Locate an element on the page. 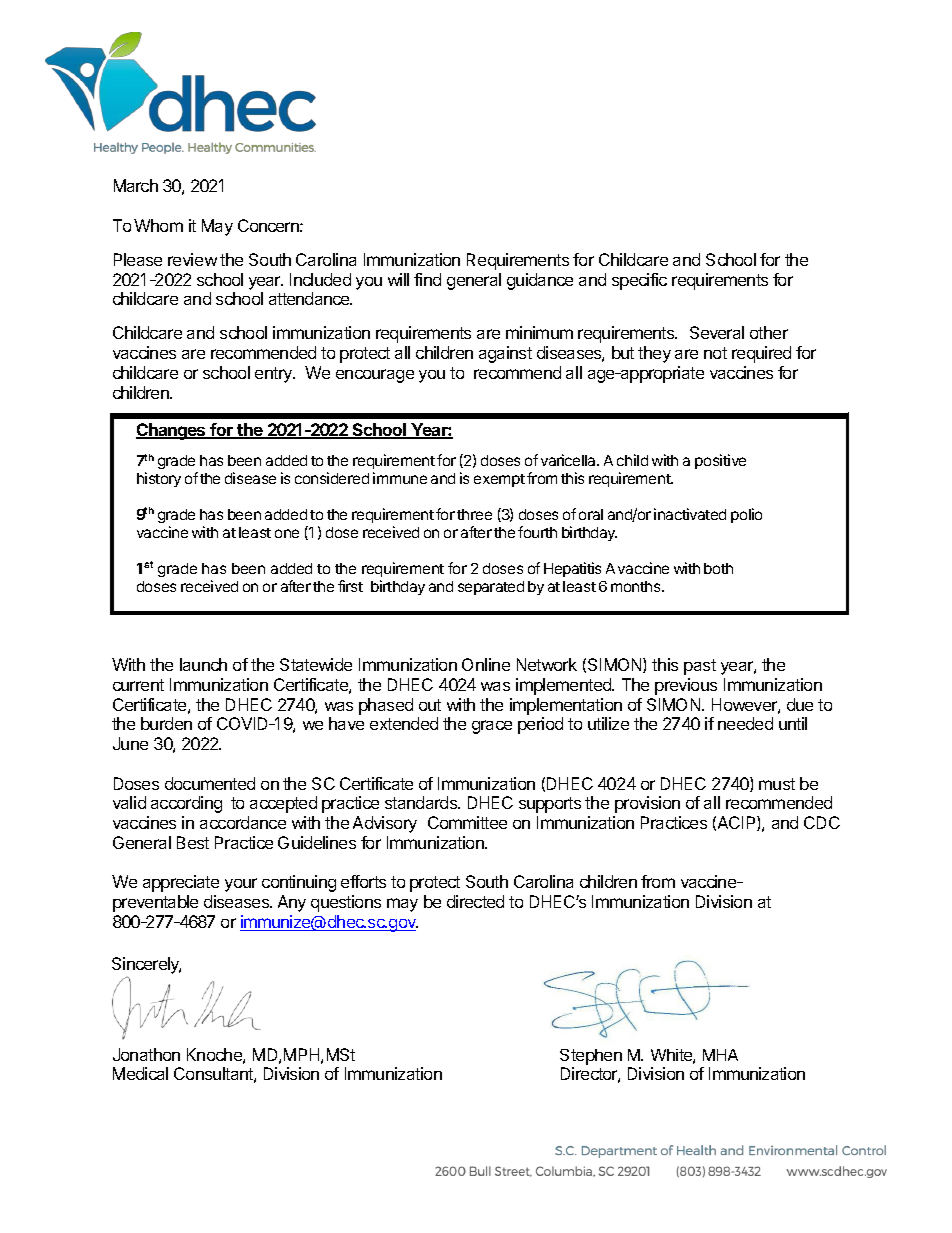 This image has height=1233, width=952. documented is located at coordinates (210, 783).
